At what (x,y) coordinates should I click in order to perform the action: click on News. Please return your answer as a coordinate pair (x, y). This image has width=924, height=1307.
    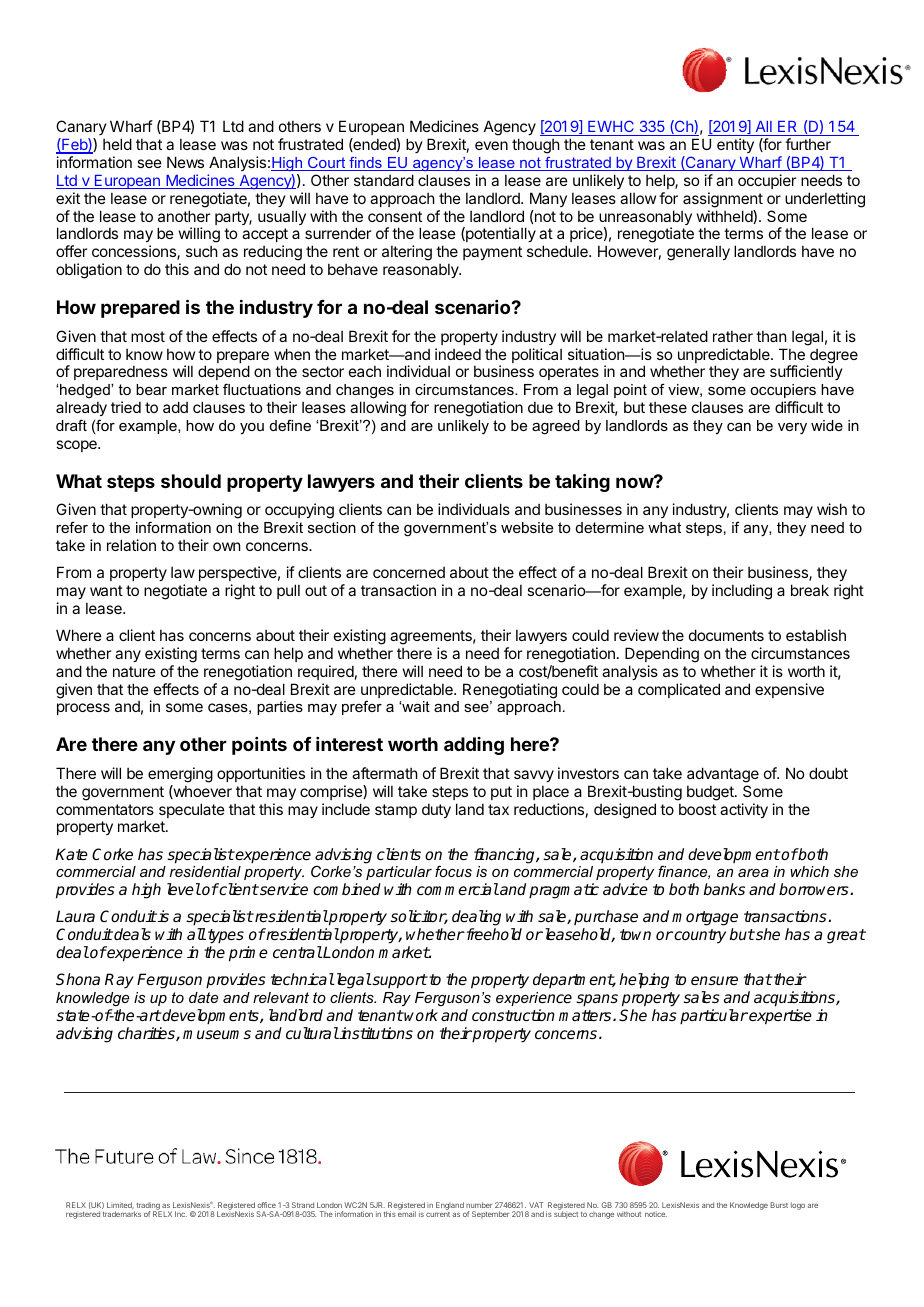
    Looking at the image, I should click on (185, 162).
